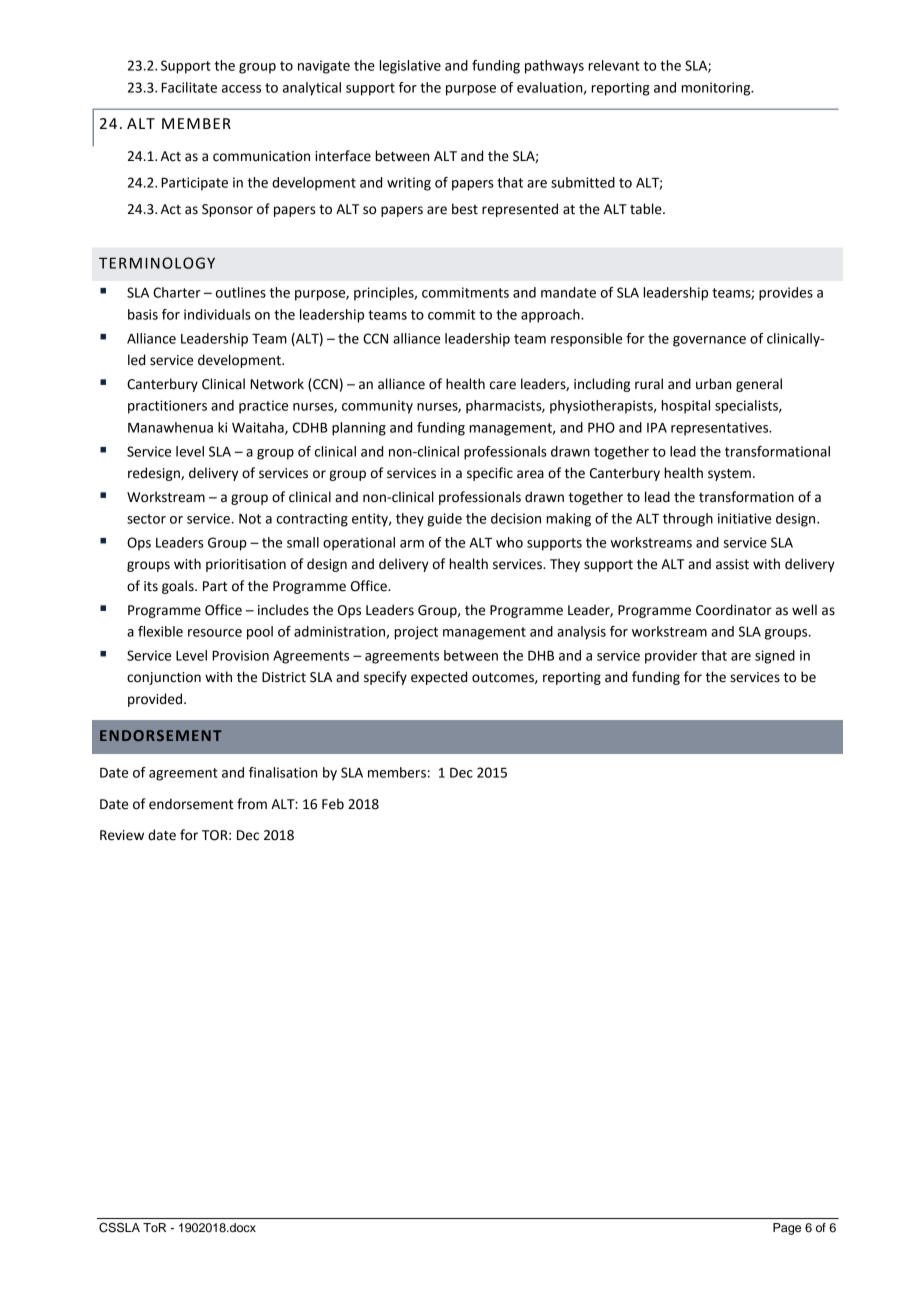 The image size is (924, 1308). What do you see at coordinates (787, 1229) in the image?
I see `Page` at bounding box center [787, 1229].
